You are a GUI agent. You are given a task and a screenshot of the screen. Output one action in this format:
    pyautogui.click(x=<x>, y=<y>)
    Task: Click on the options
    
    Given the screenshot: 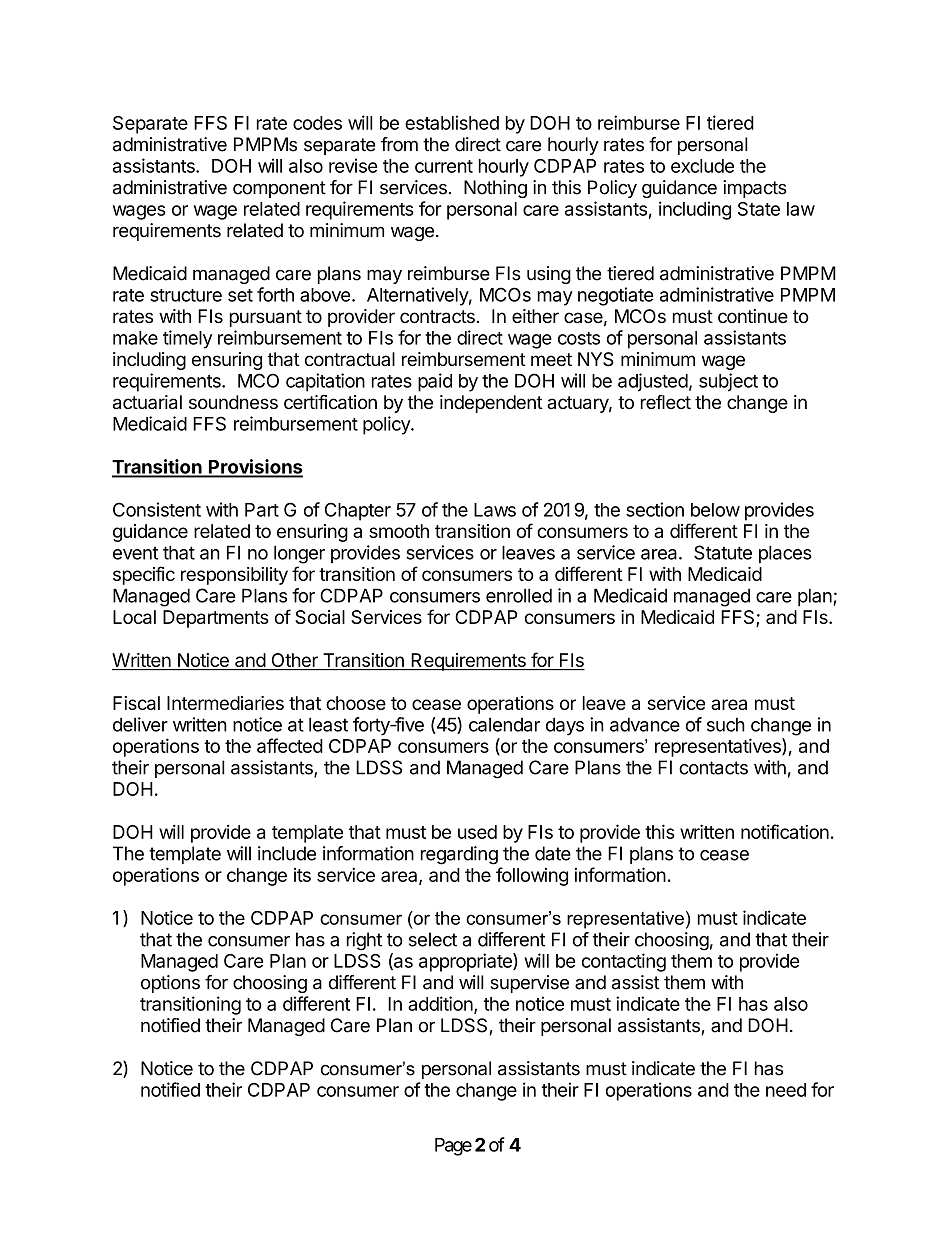 What is the action you would take?
    pyautogui.click(x=170, y=984)
